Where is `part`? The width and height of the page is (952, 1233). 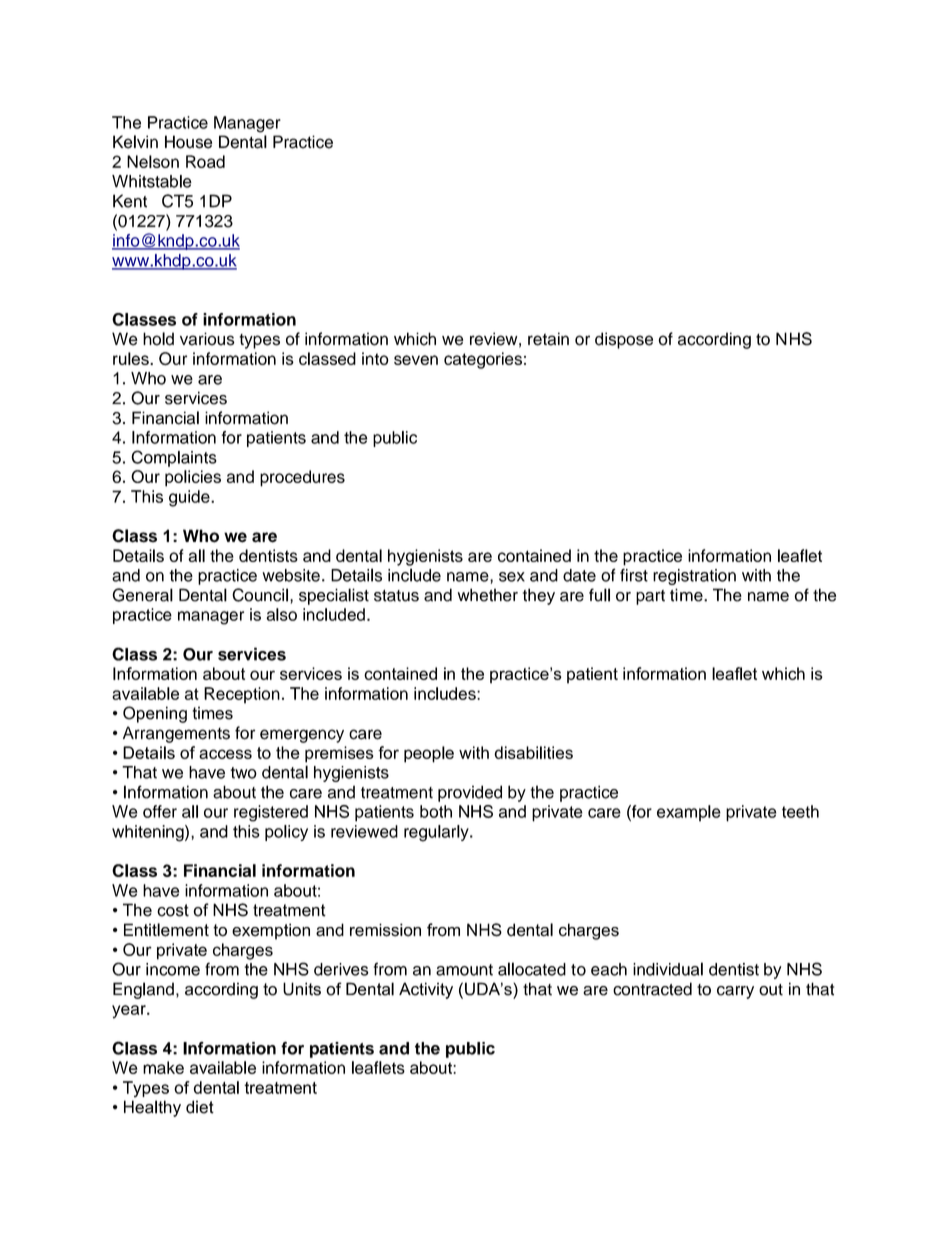
part is located at coordinates (650, 597).
